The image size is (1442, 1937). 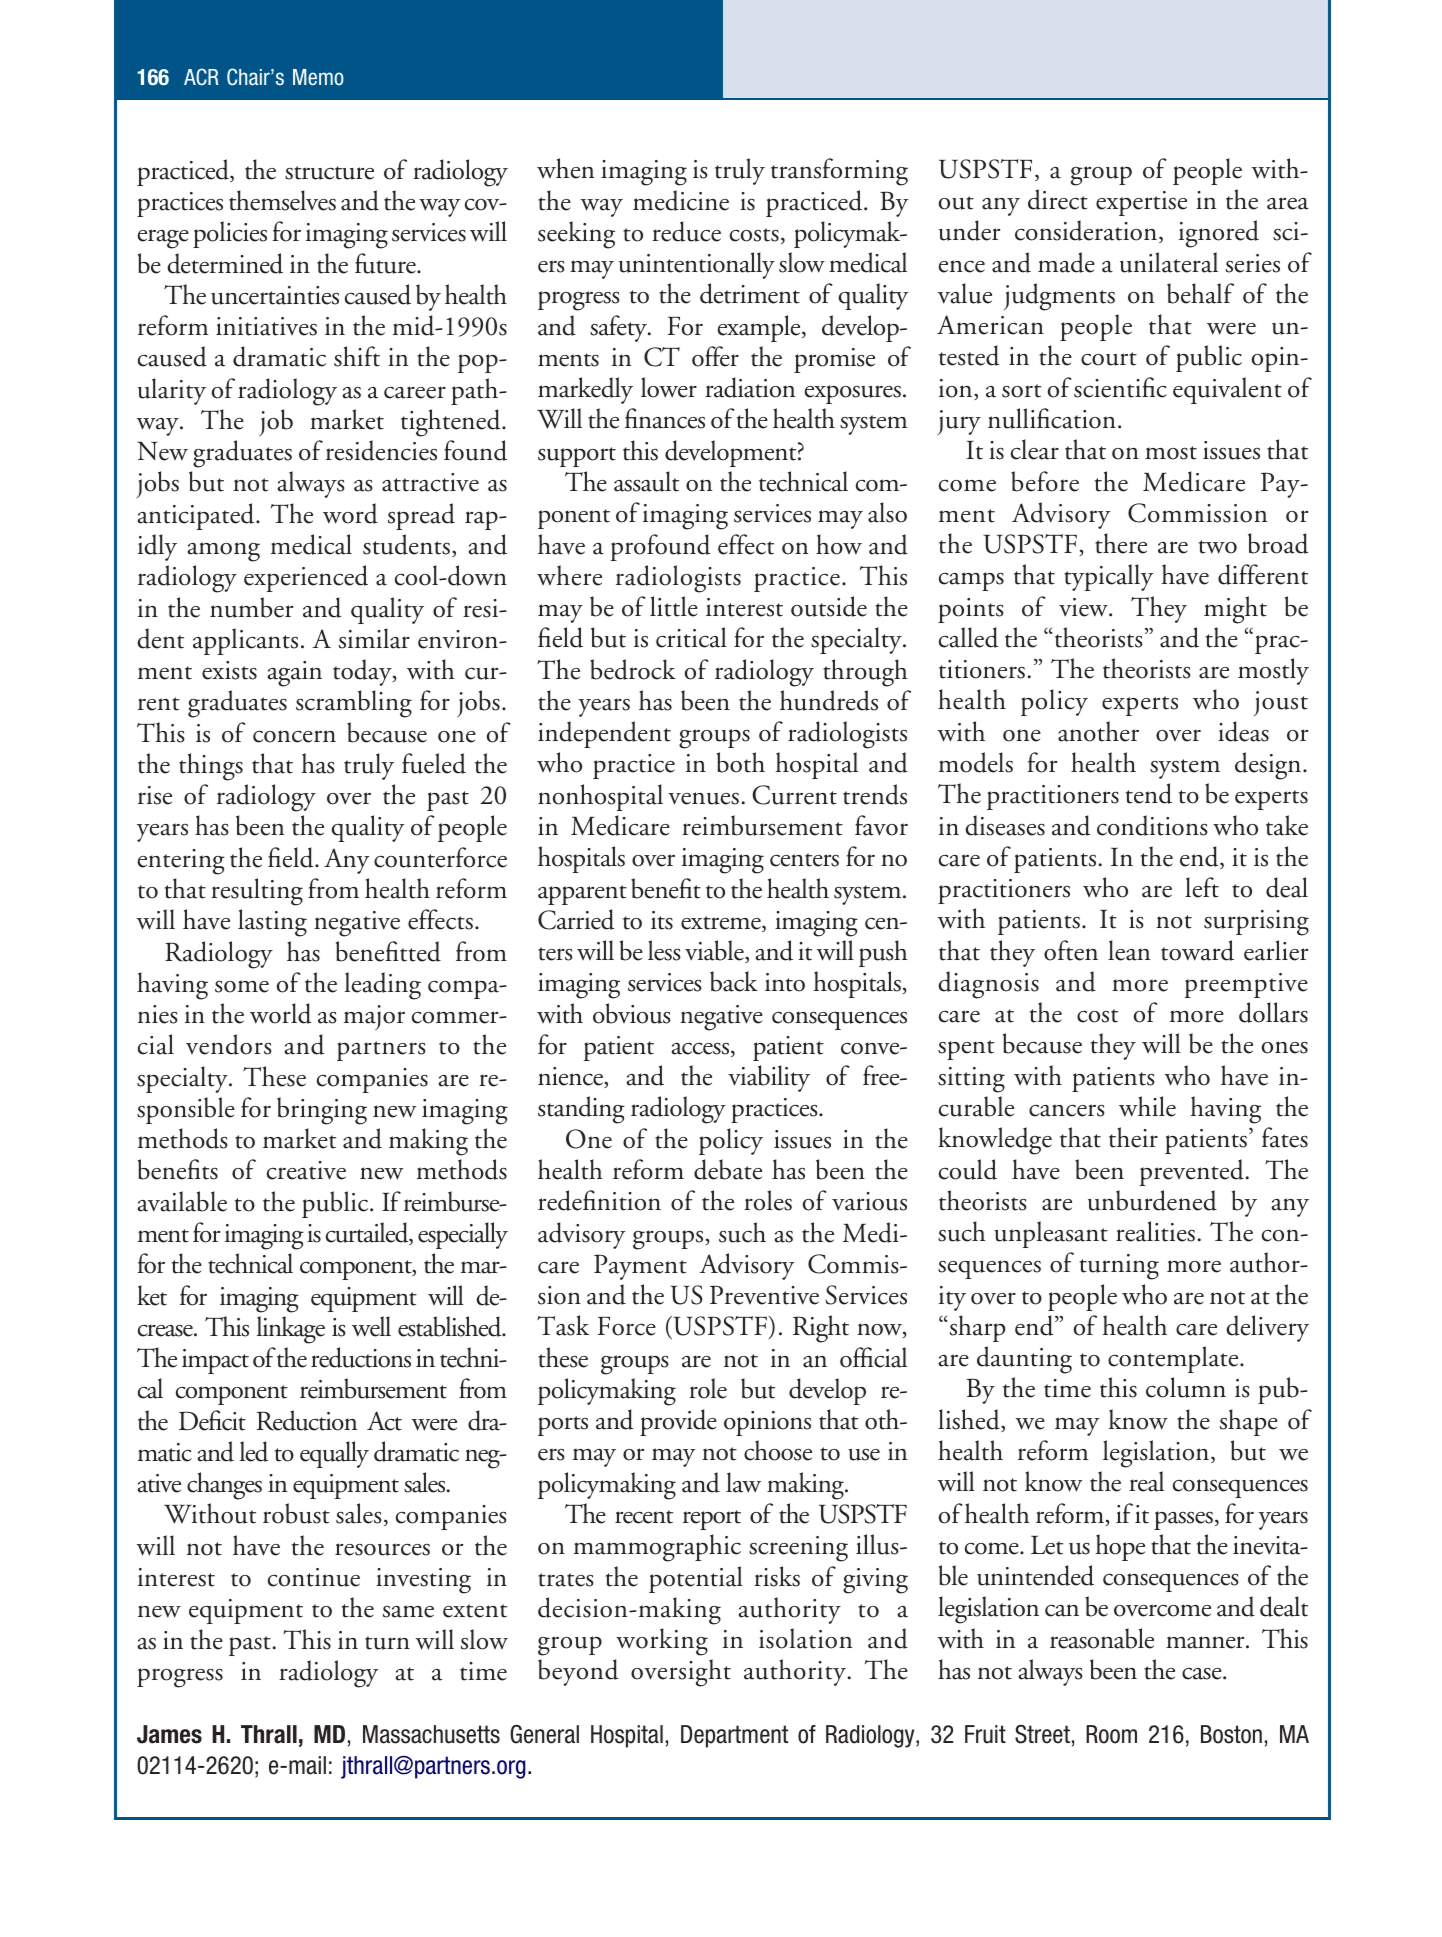 I want to click on transforming, so click(x=839, y=172).
